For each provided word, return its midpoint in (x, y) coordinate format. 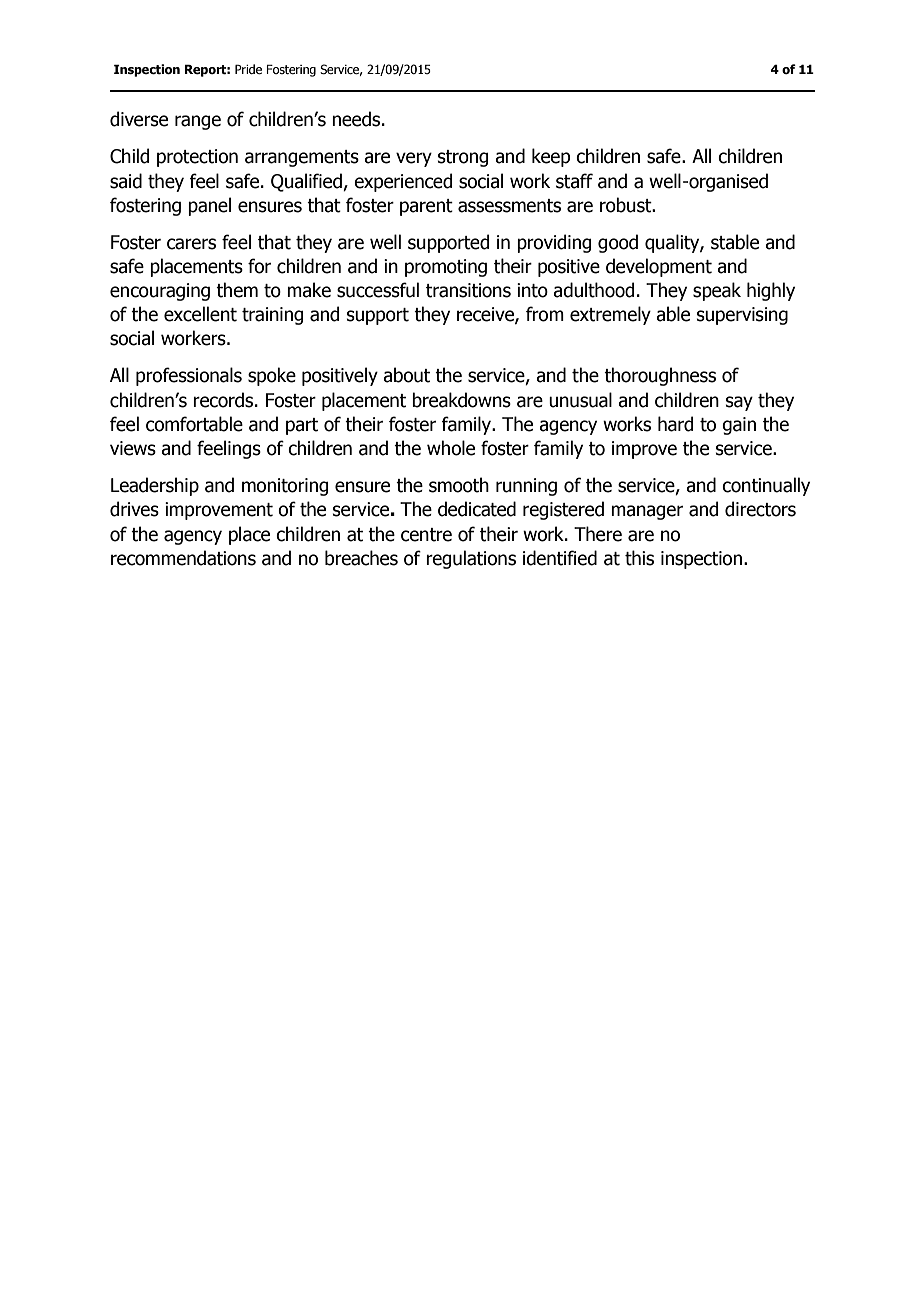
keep (551, 157)
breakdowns (461, 400)
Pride (248, 69)
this (639, 558)
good (618, 243)
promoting (446, 268)
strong (463, 158)
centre (426, 535)
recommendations (183, 558)
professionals (189, 376)
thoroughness (660, 376)
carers (191, 244)
